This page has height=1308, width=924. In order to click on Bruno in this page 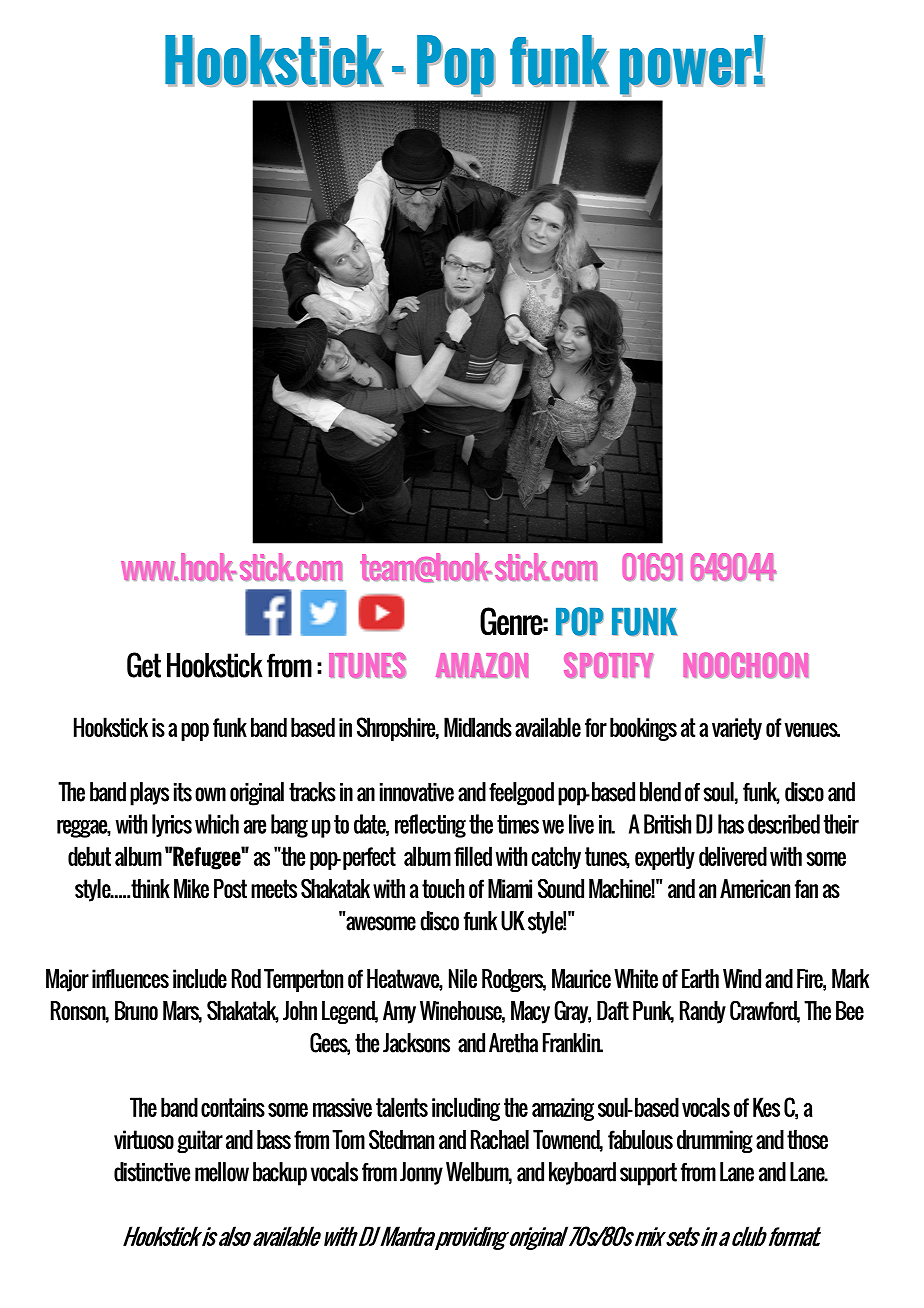, I will do `click(136, 1010)`.
